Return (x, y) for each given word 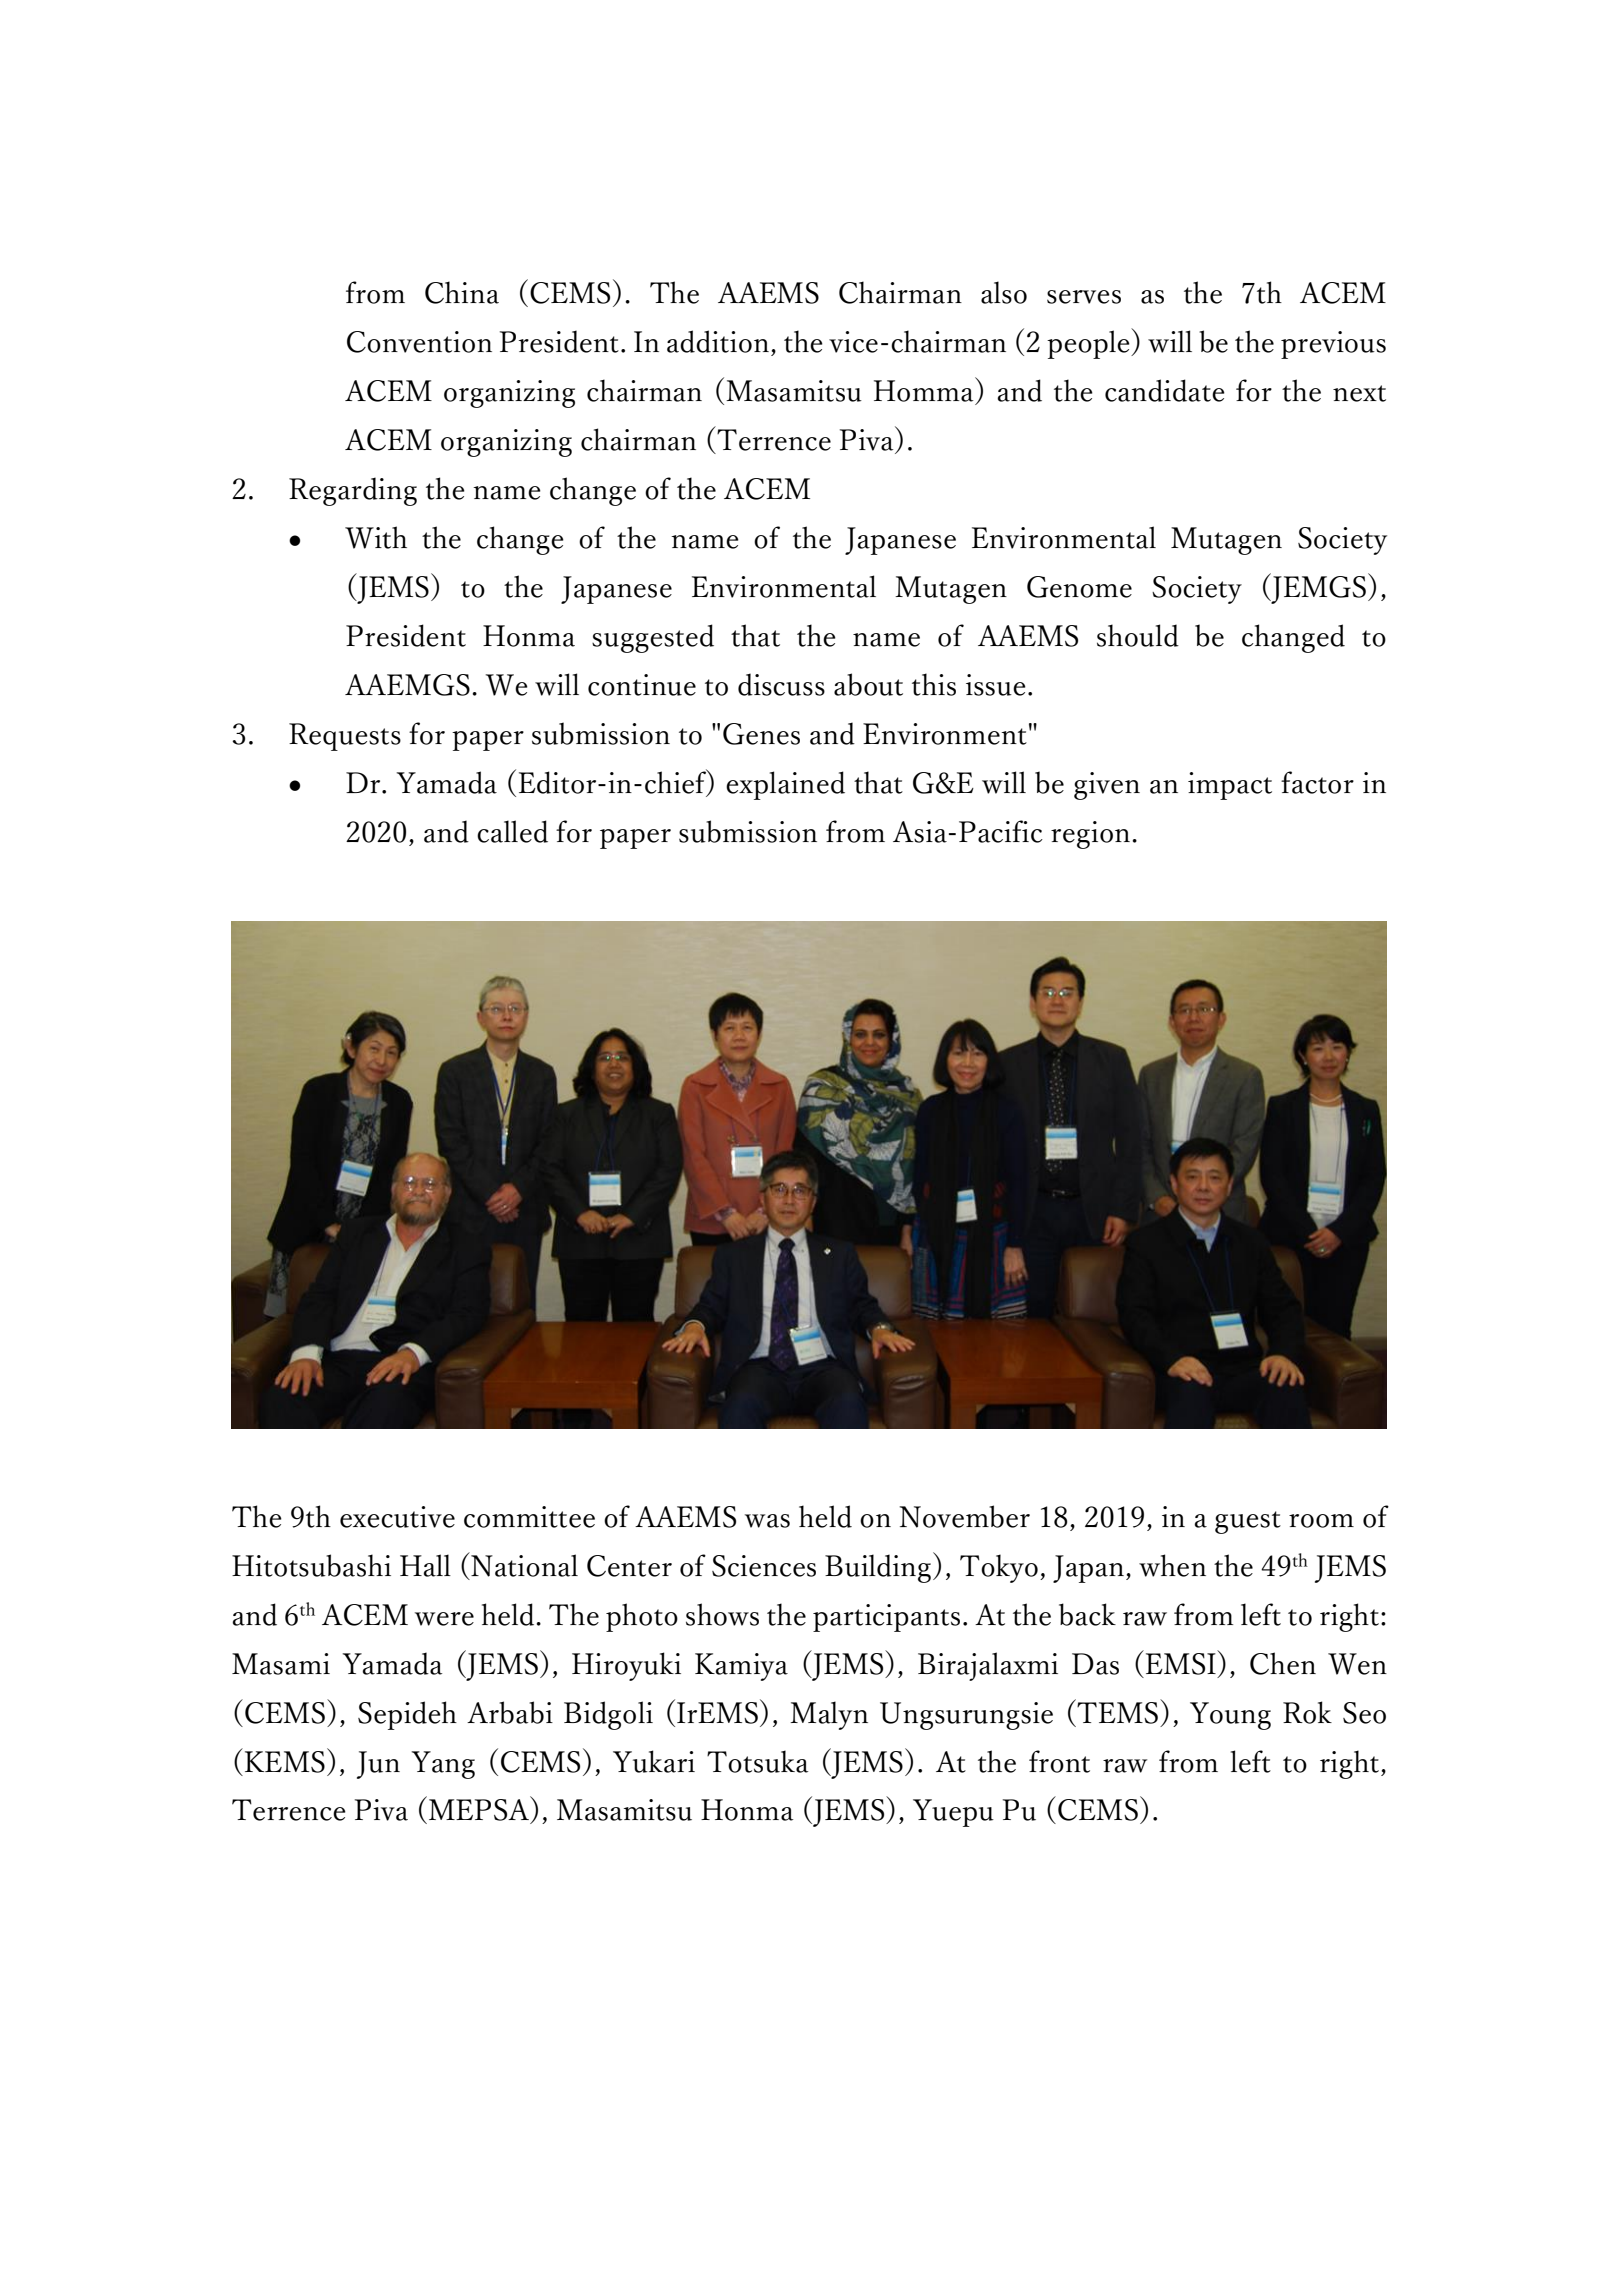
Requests (345, 737)
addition (718, 341)
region (1092, 835)
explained (785, 785)
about (868, 684)
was (767, 1521)
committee (529, 1517)
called (512, 831)
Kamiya (741, 1667)
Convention (419, 342)
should (1138, 635)
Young (1230, 1716)
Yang (443, 1765)
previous (1333, 345)
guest (1248, 1522)
